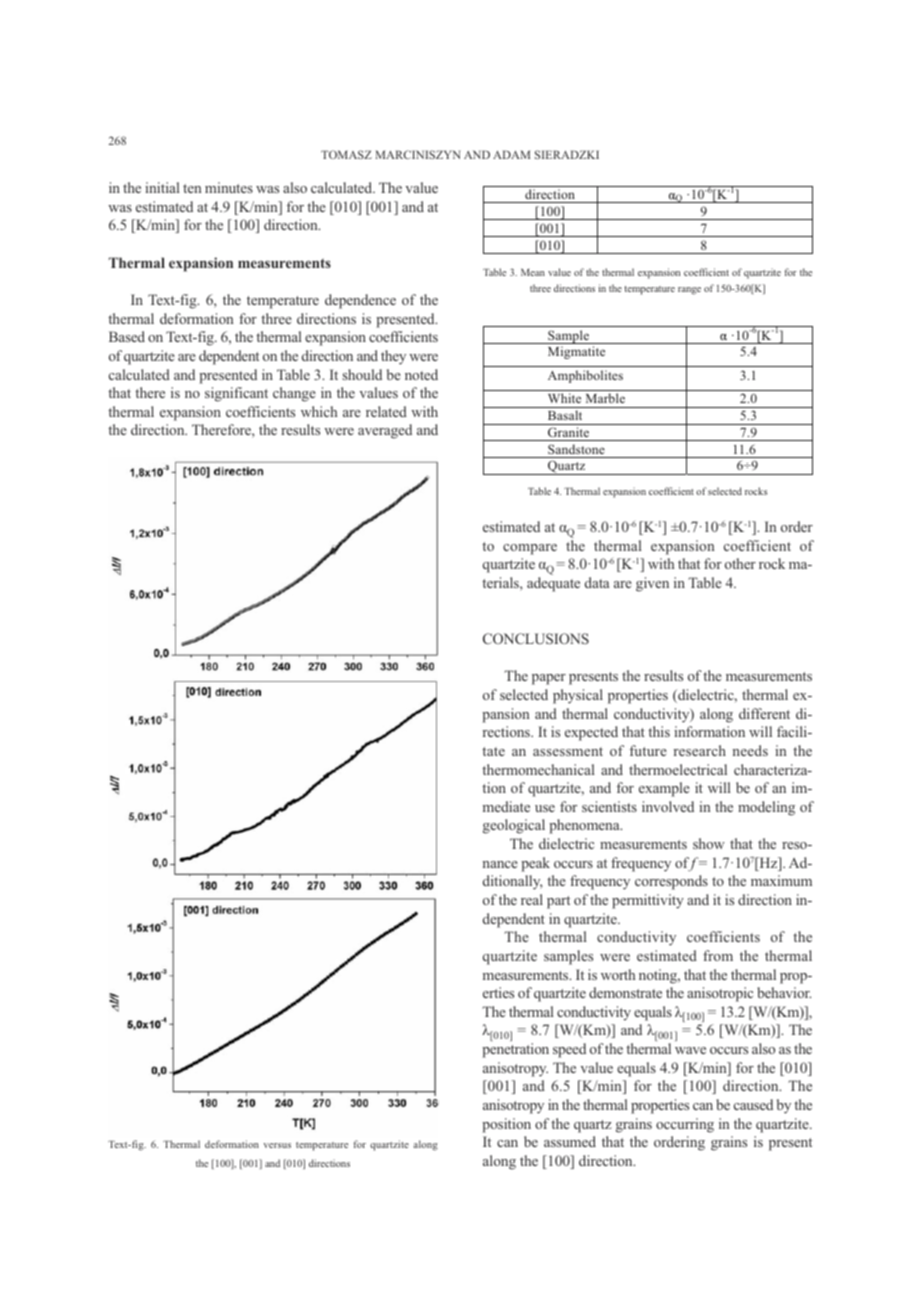  I want to click on CONCLUSIONS, so click(536, 638).
